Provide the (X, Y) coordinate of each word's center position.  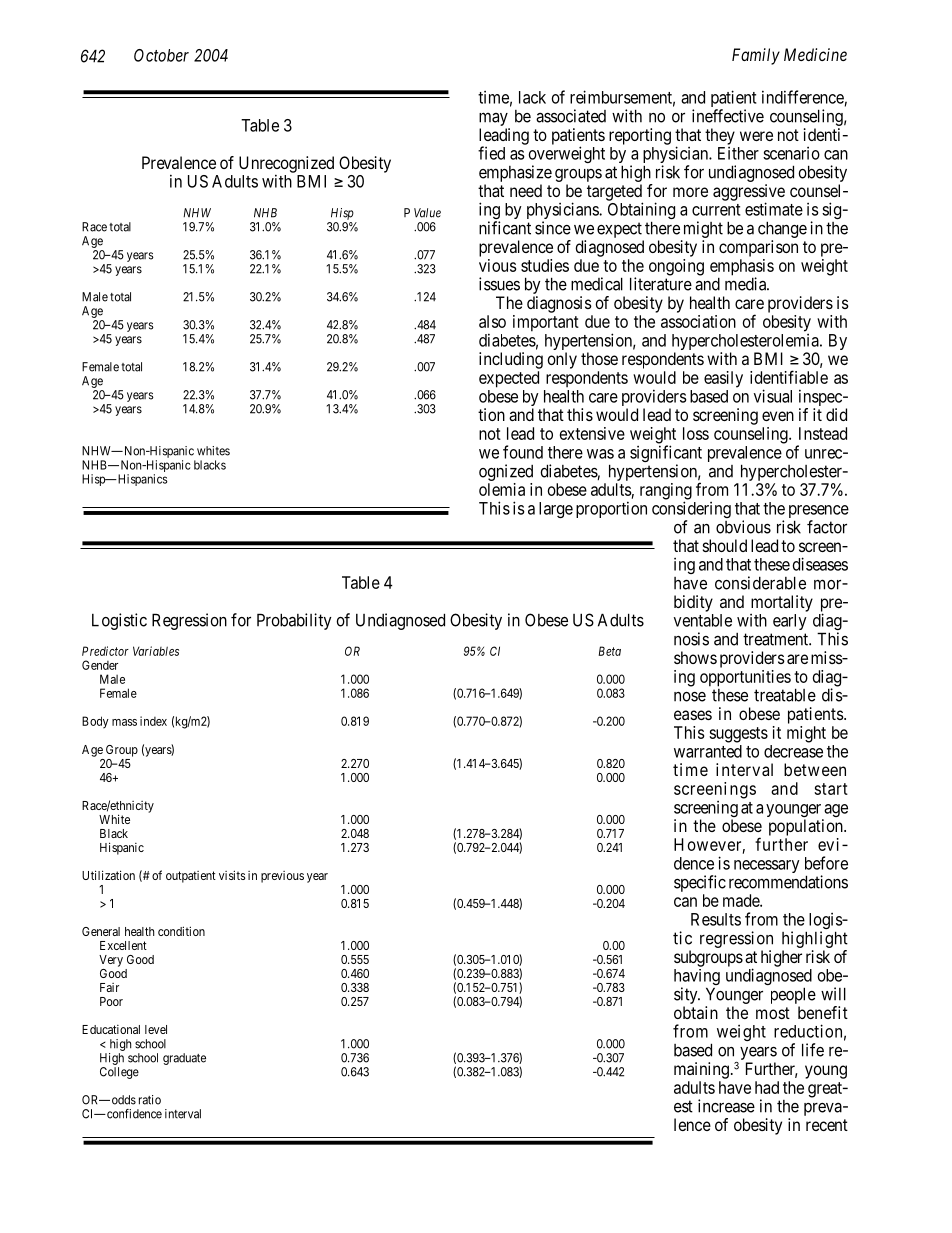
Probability (294, 621)
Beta (609, 651)
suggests (738, 735)
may (493, 119)
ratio (150, 1100)
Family (756, 56)
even (778, 416)
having (697, 978)
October (161, 55)
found (523, 452)
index (153, 721)
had (767, 1087)
